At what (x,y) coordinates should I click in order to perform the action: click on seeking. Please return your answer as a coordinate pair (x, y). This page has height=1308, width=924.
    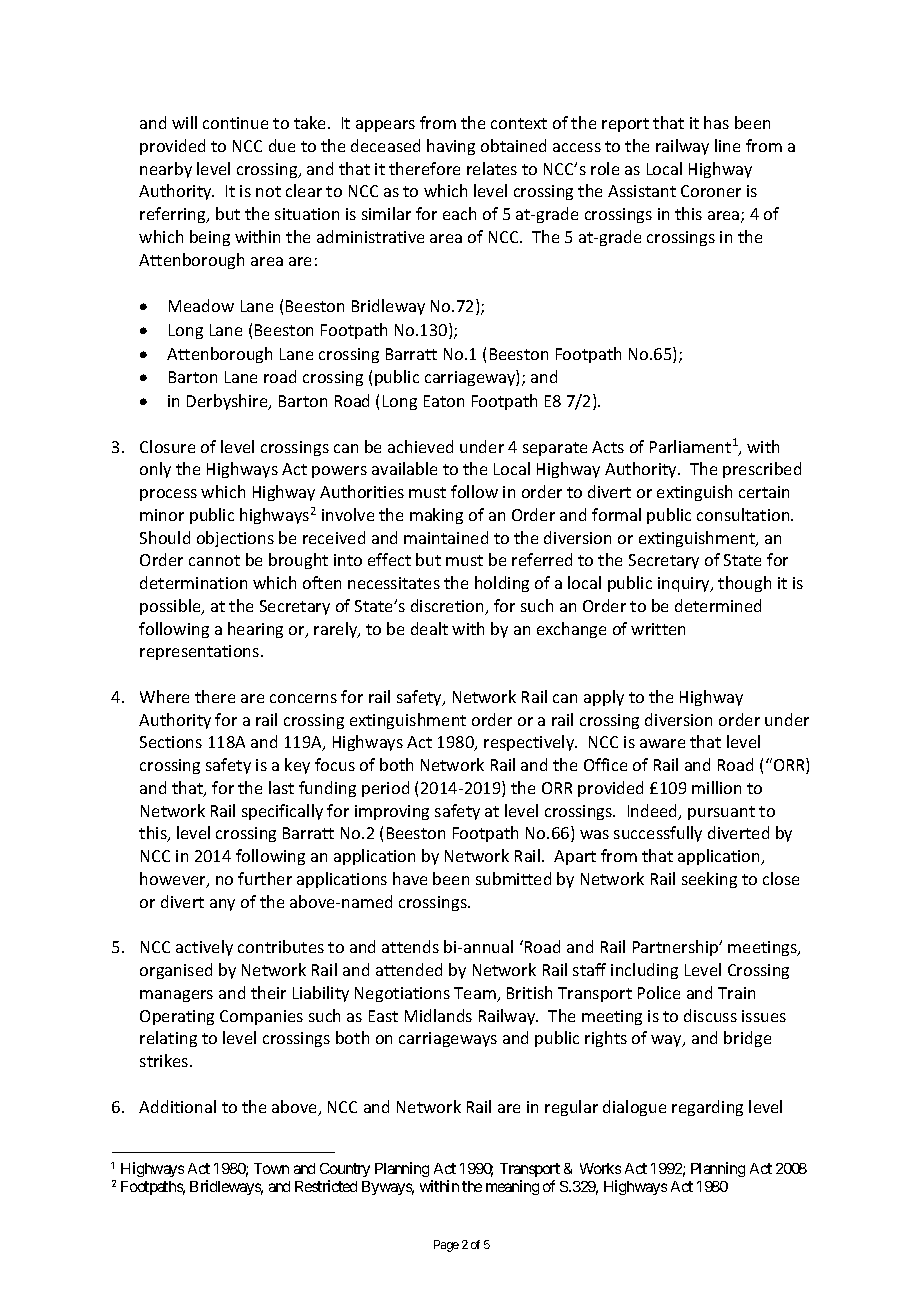
    Looking at the image, I should click on (709, 880).
